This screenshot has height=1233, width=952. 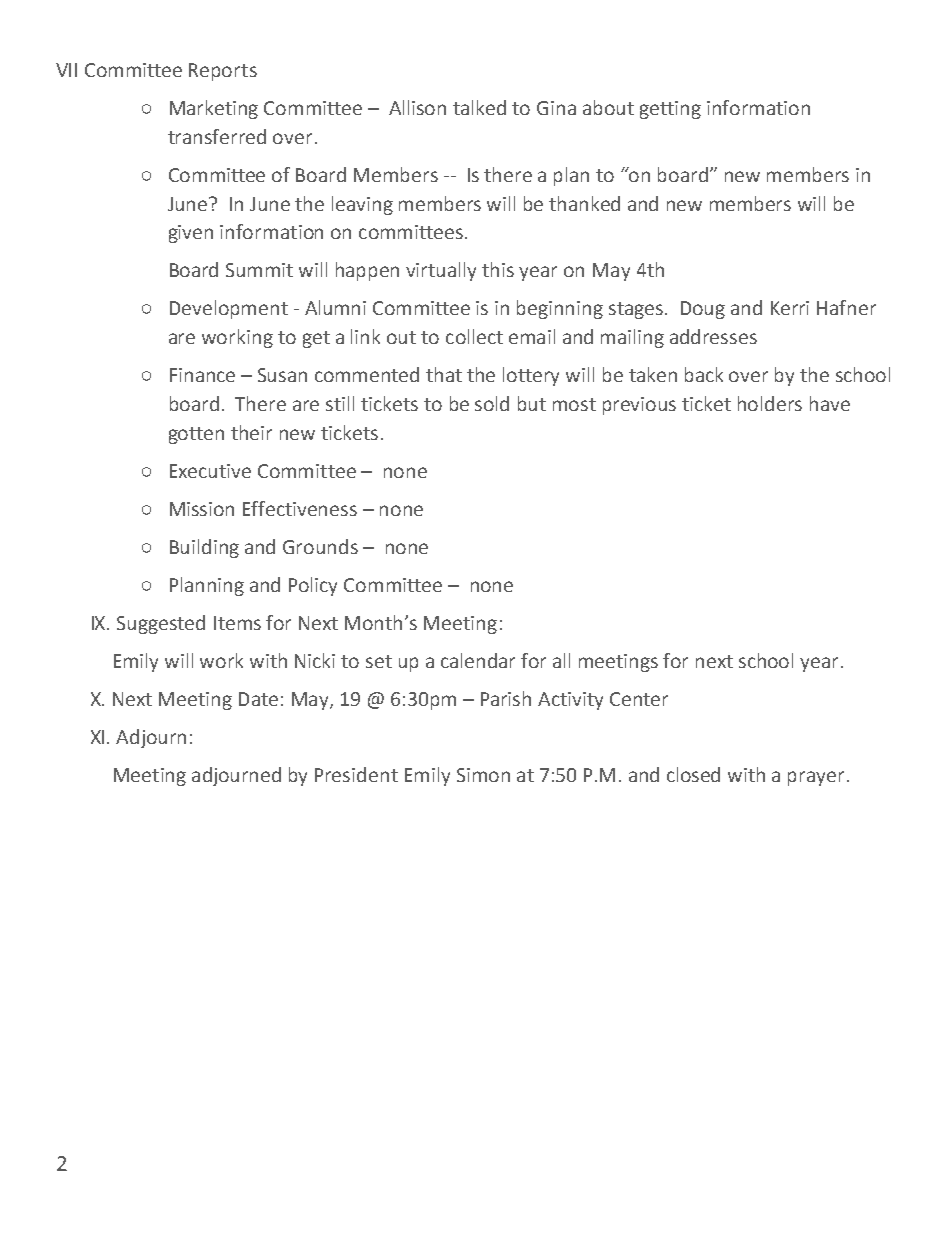 What do you see at coordinates (196, 435) in the screenshot?
I see `gotten` at bounding box center [196, 435].
